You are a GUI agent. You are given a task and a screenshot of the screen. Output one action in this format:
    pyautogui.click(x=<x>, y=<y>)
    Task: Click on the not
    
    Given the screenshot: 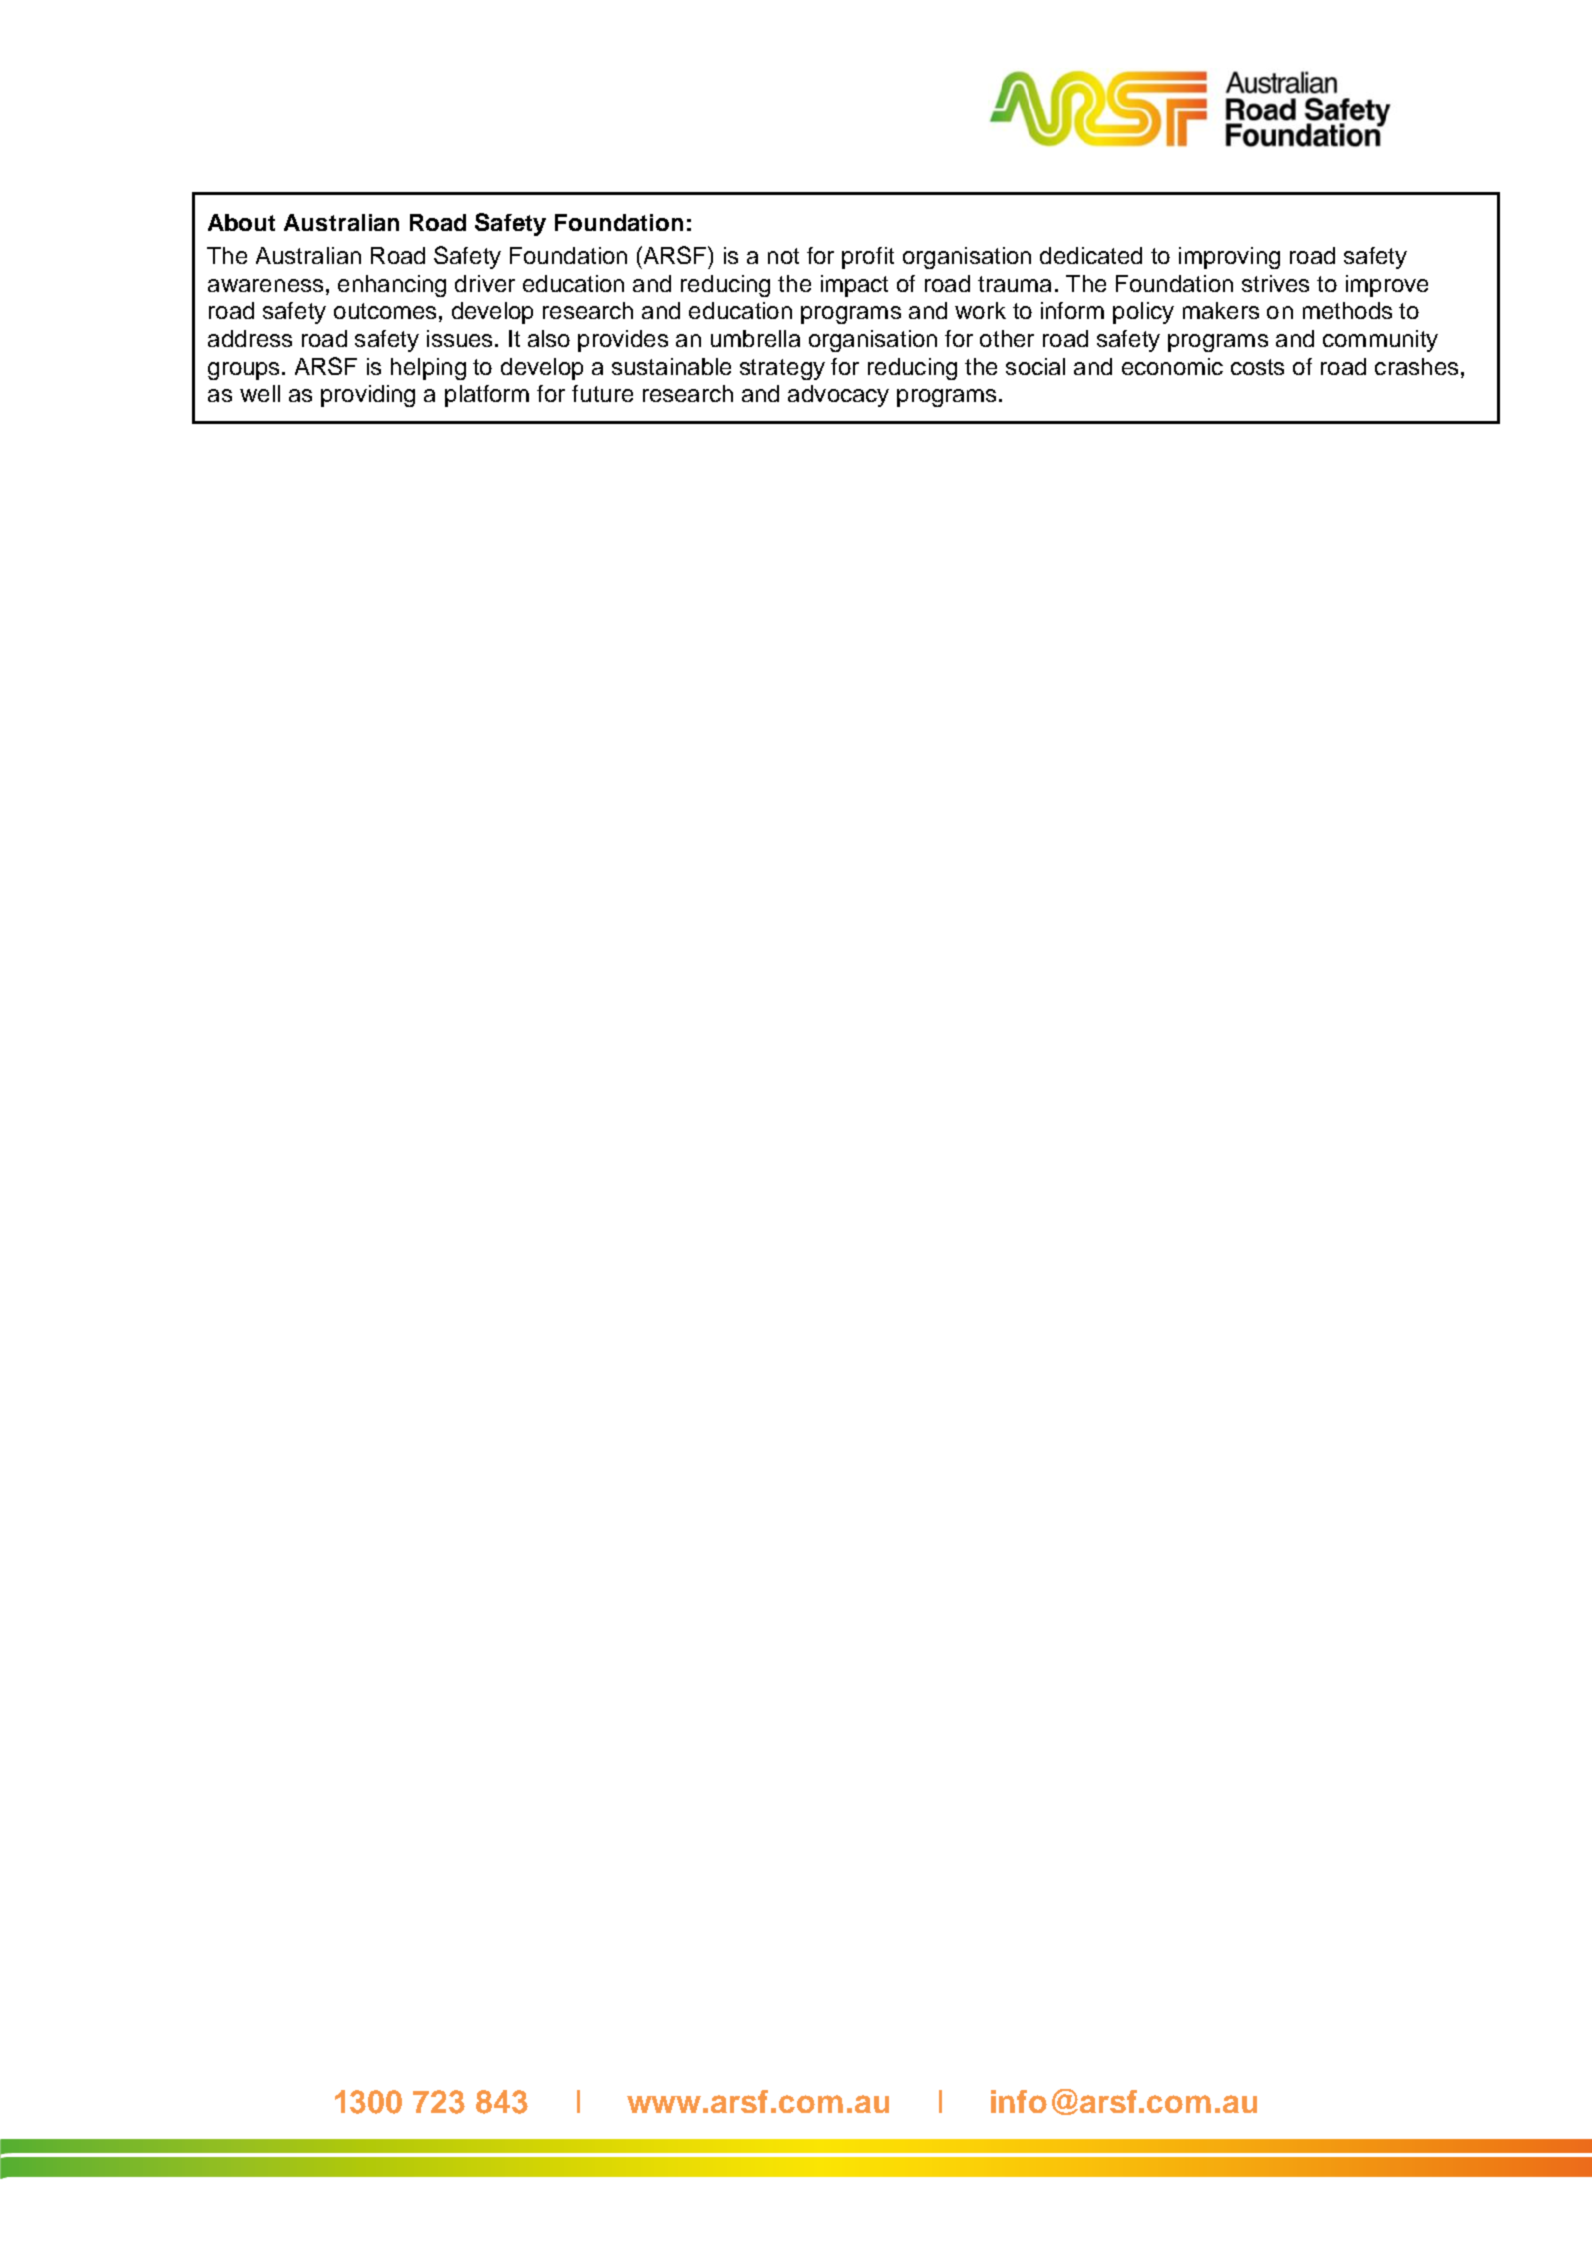 What is the action you would take?
    pyautogui.click(x=783, y=256)
